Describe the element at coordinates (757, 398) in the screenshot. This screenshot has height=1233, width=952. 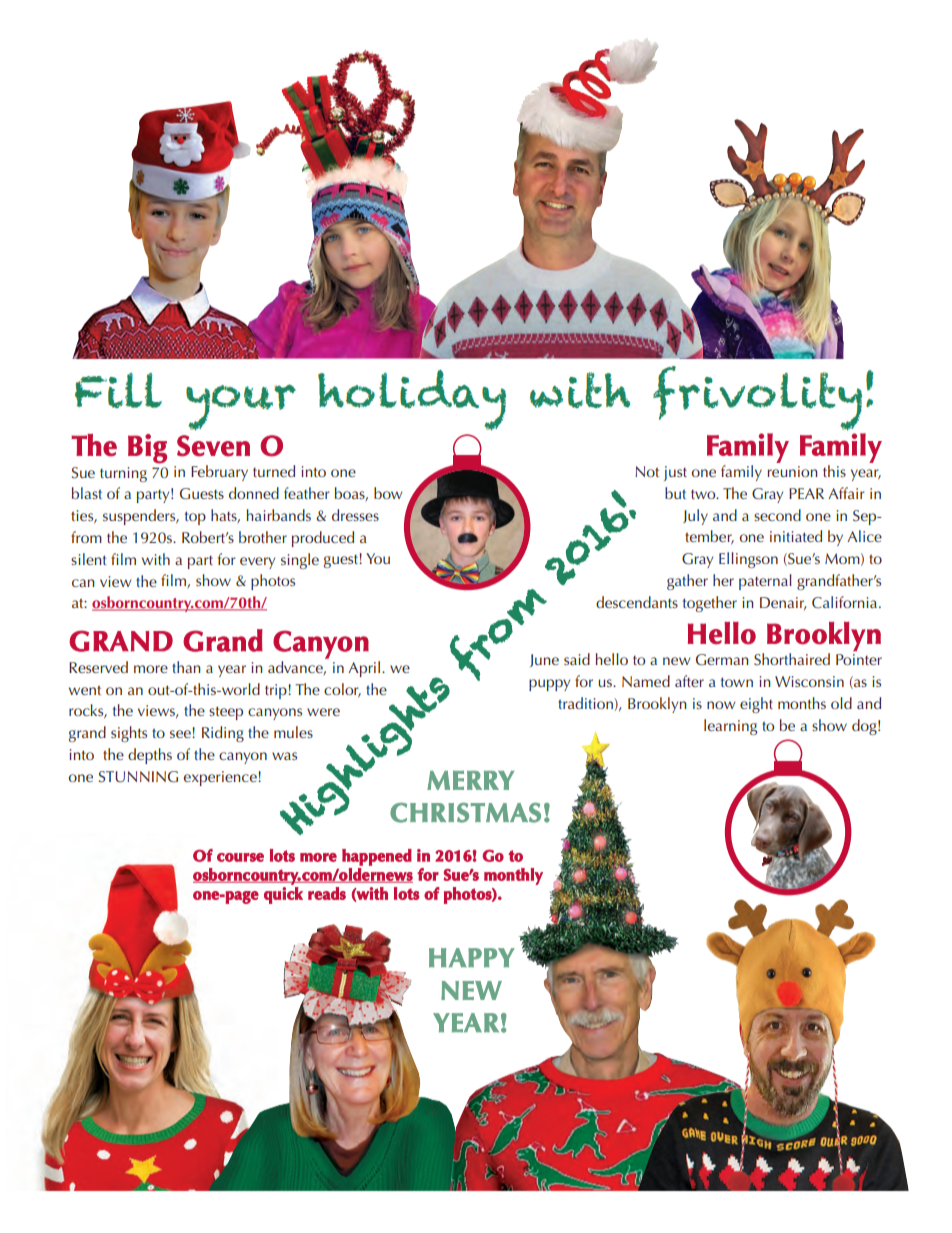
I see `frivolity` at that location.
